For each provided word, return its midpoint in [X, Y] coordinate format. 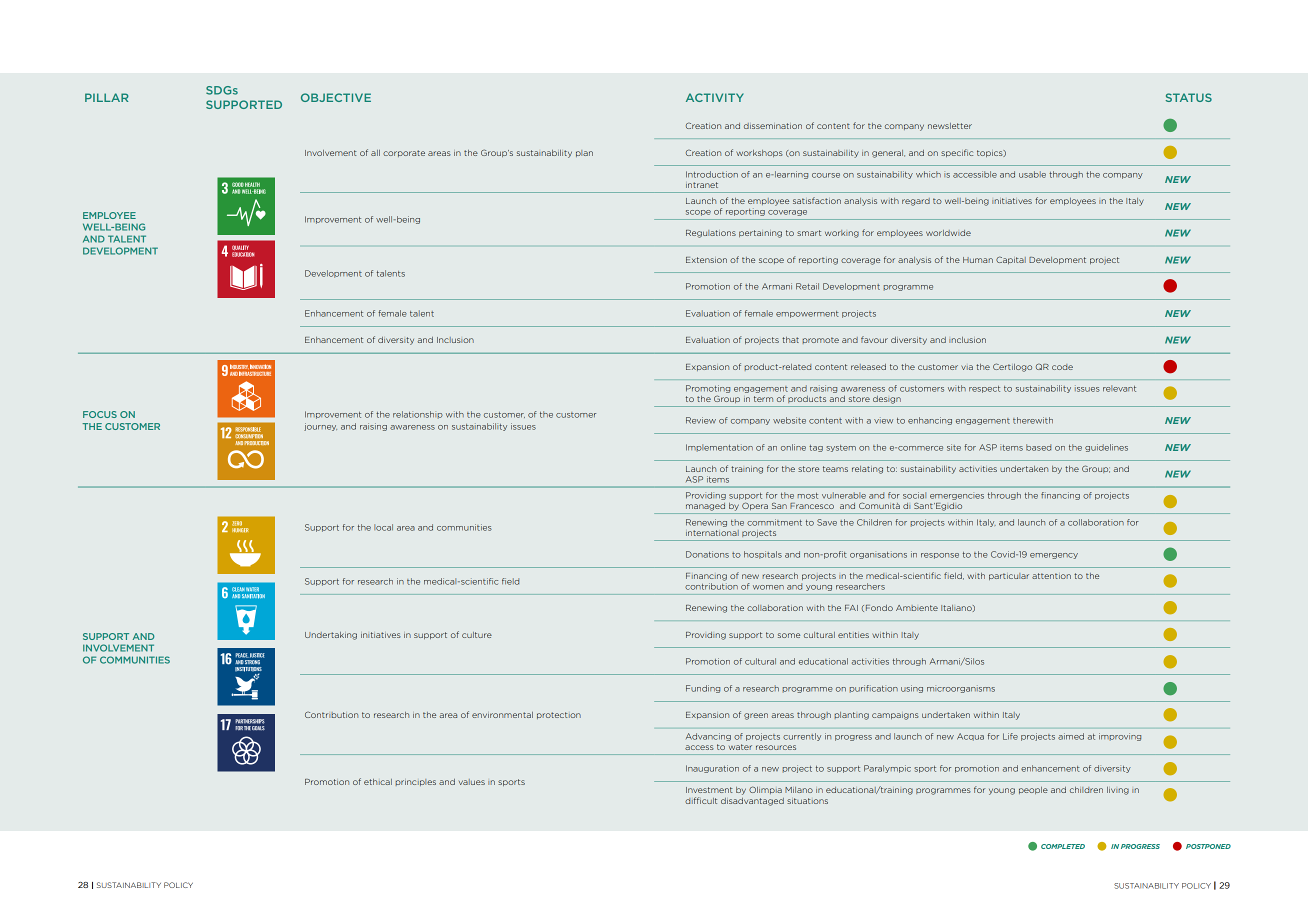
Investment [709, 790]
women [768, 587]
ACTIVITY [715, 97]
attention [1051, 576]
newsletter [950, 126]
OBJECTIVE [336, 97]
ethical [378, 782]
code [1062, 367]
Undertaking [331, 636]
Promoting [708, 389]
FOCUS [100, 414]
